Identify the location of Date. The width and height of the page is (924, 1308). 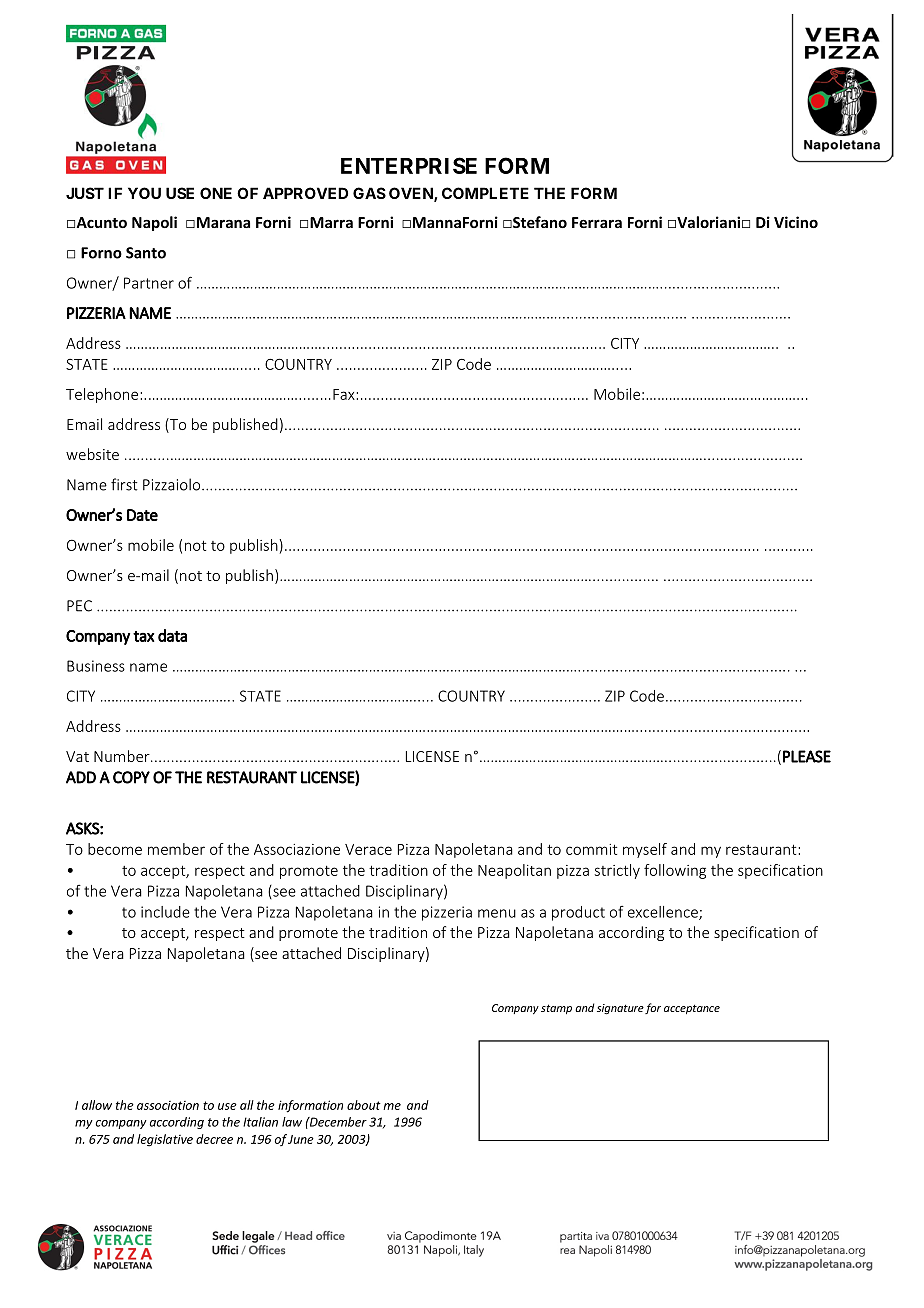
(142, 515).
